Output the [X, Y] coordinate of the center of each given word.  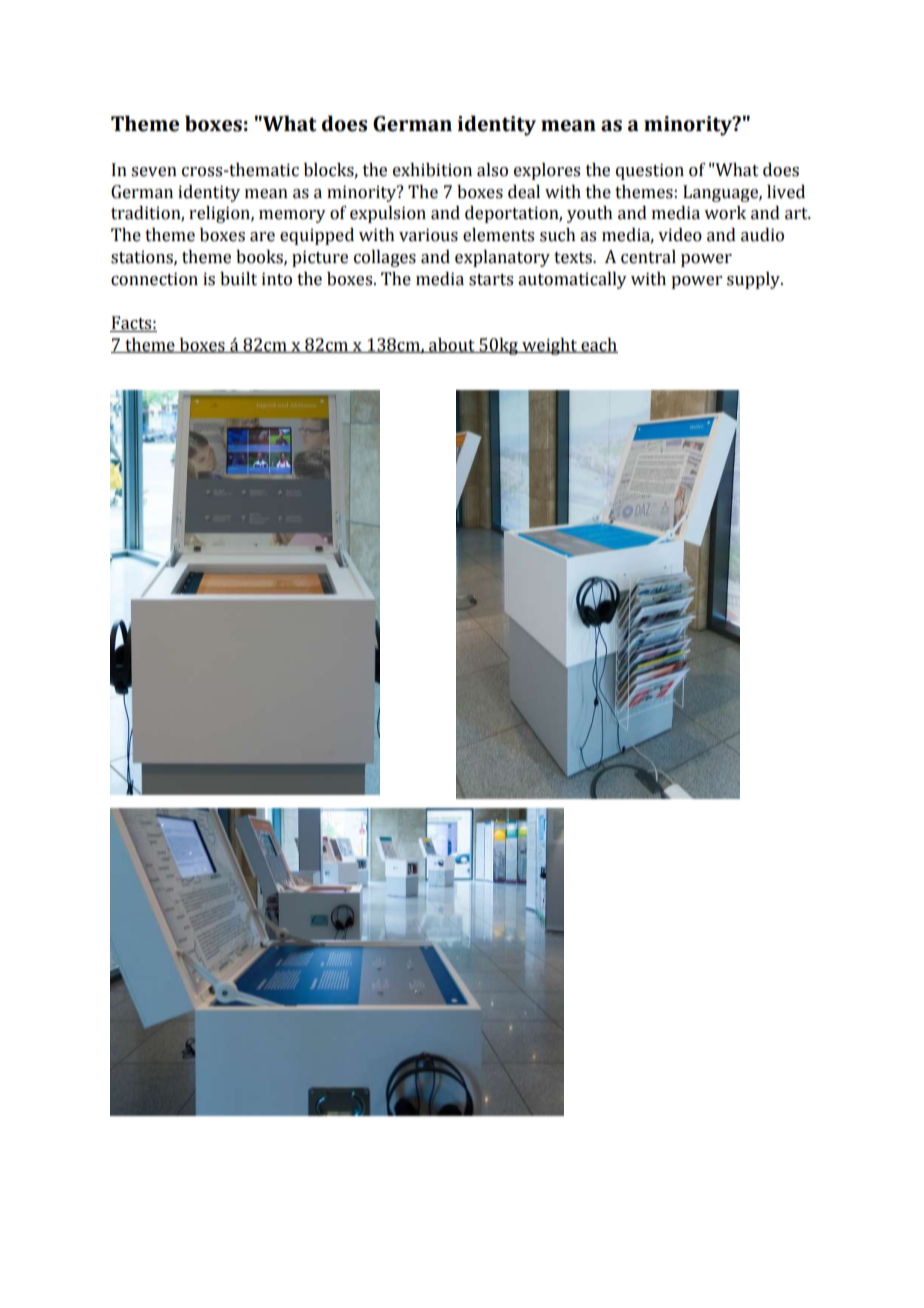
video [680, 235]
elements [498, 235]
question [650, 171]
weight [549, 346]
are [262, 237]
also [492, 170]
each [598, 345]
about [452, 345]
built [238, 279]
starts [491, 280]
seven [154, 172]
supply [755, 280]
